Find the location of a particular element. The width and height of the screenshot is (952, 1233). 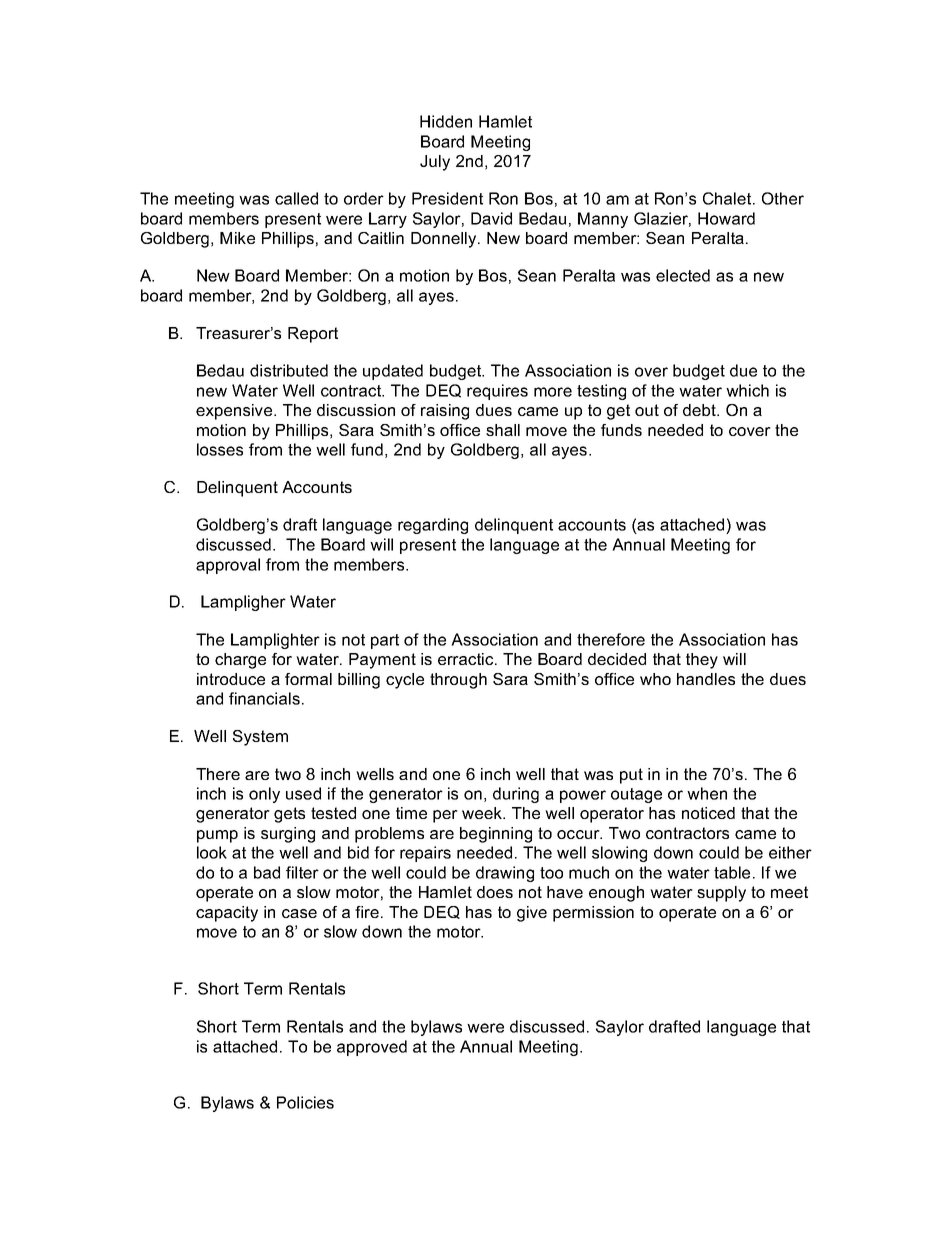

shall is located at coordinates (503, 430).
